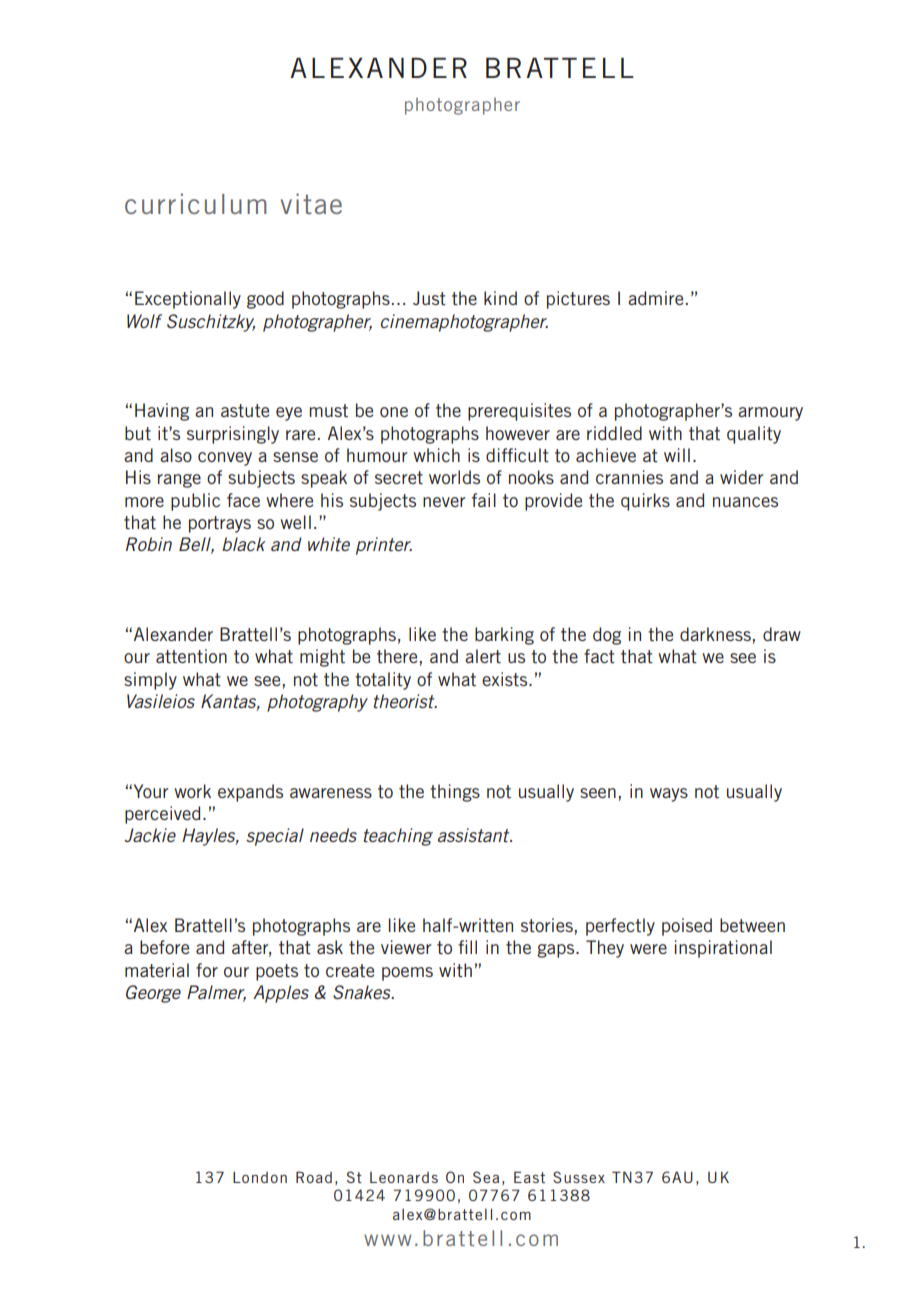 This page has height=1308, width=924. Describe the element at coordinates (475, 835) in the page. I see `assistant` at that location.
